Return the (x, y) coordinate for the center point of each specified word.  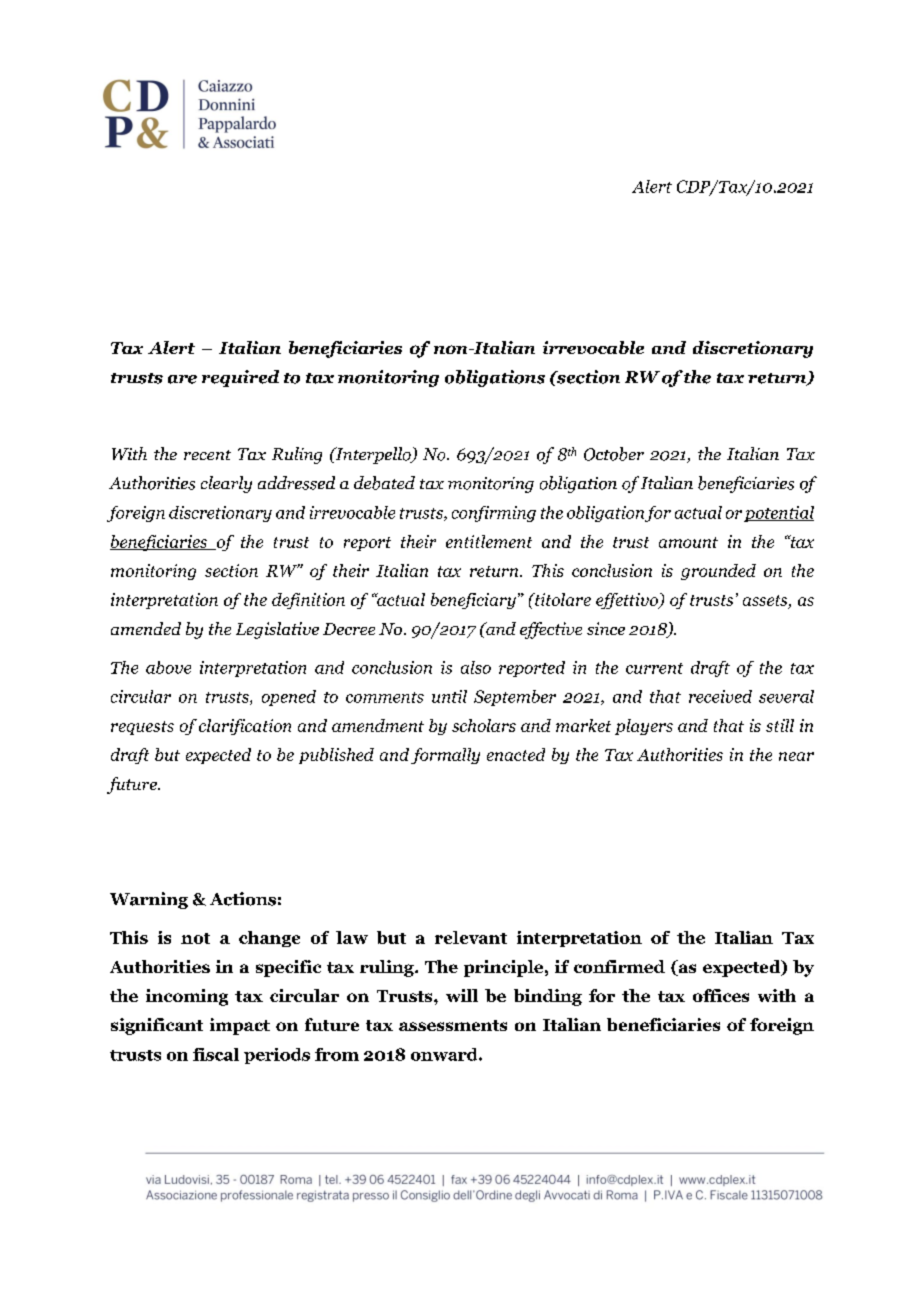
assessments (453, 1025)
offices (721, 995)
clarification (245, 727)
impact (240, 1026)
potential (779, 514)
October (614, 454)
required (240, 378)
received (720, 696)
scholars (484, 725)
